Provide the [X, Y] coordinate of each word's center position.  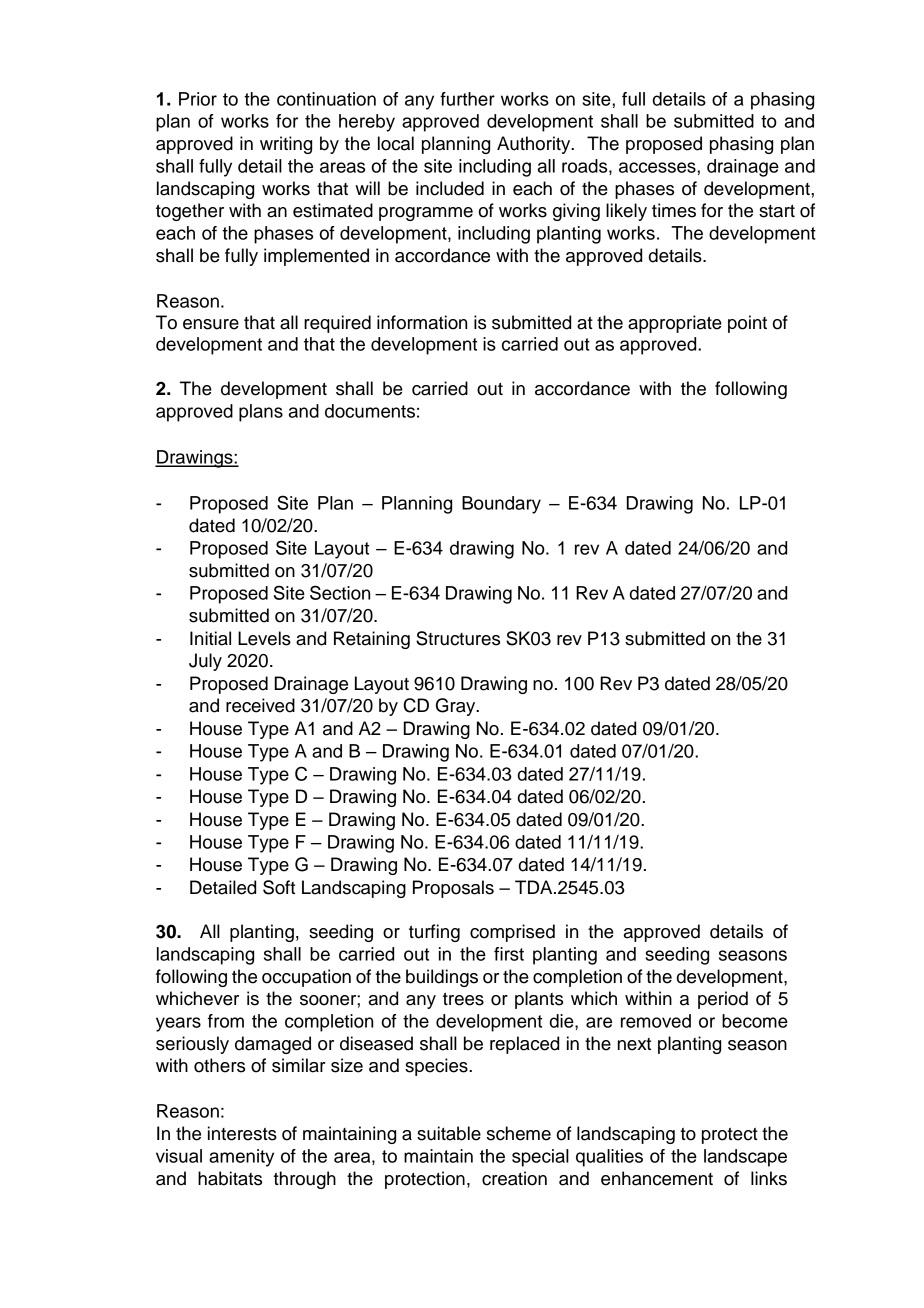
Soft [279, 887]
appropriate [675, 324]
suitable [449, 1133]
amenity [241, 1158]
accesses [658, 167]
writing [286, 145]
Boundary [501, 505]
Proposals [453, 889]
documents [370, 411]
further [467, 99]
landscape [745, 1158]
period [723, 1000]
